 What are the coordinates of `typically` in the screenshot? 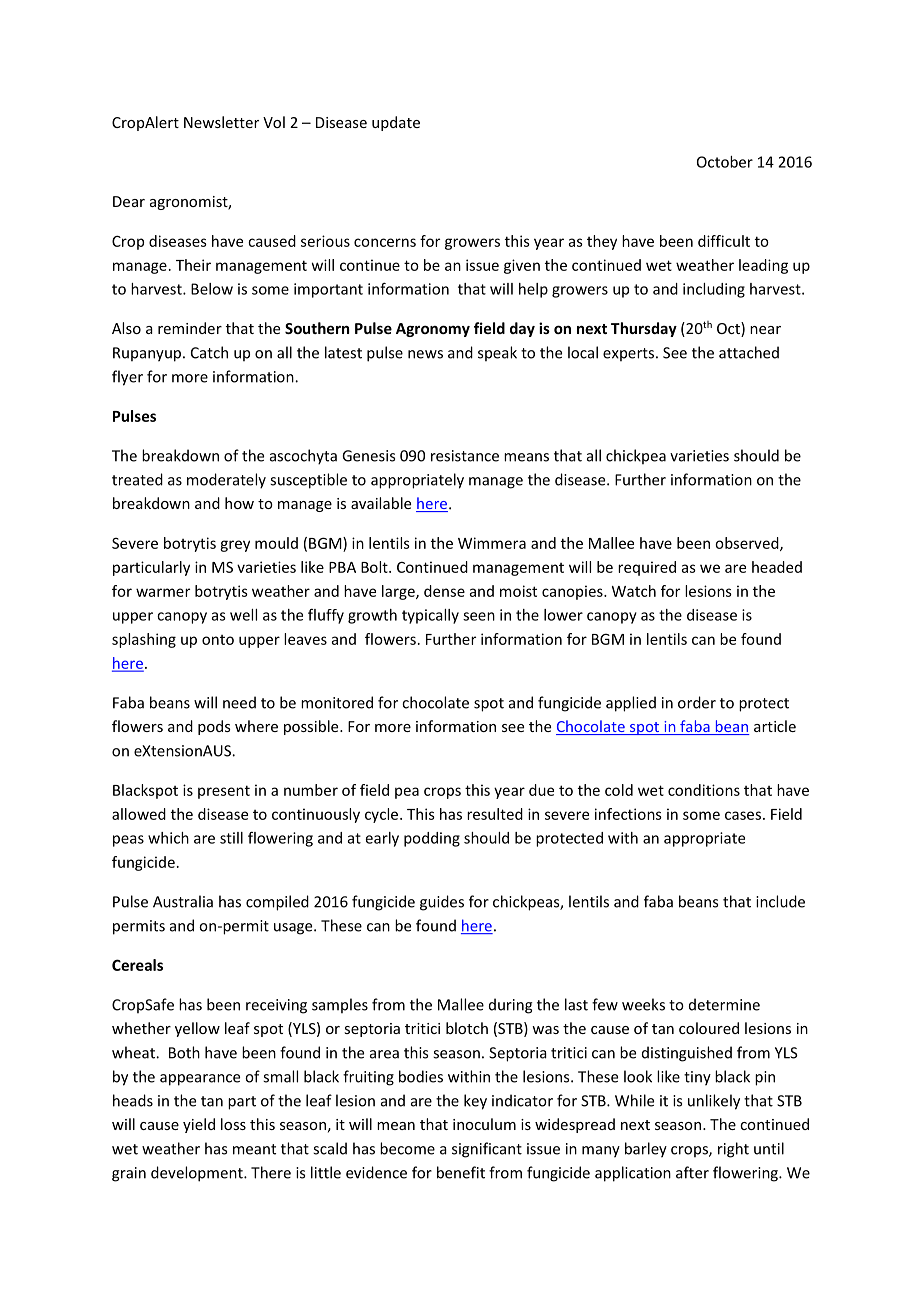 It's located at (430, 616).
